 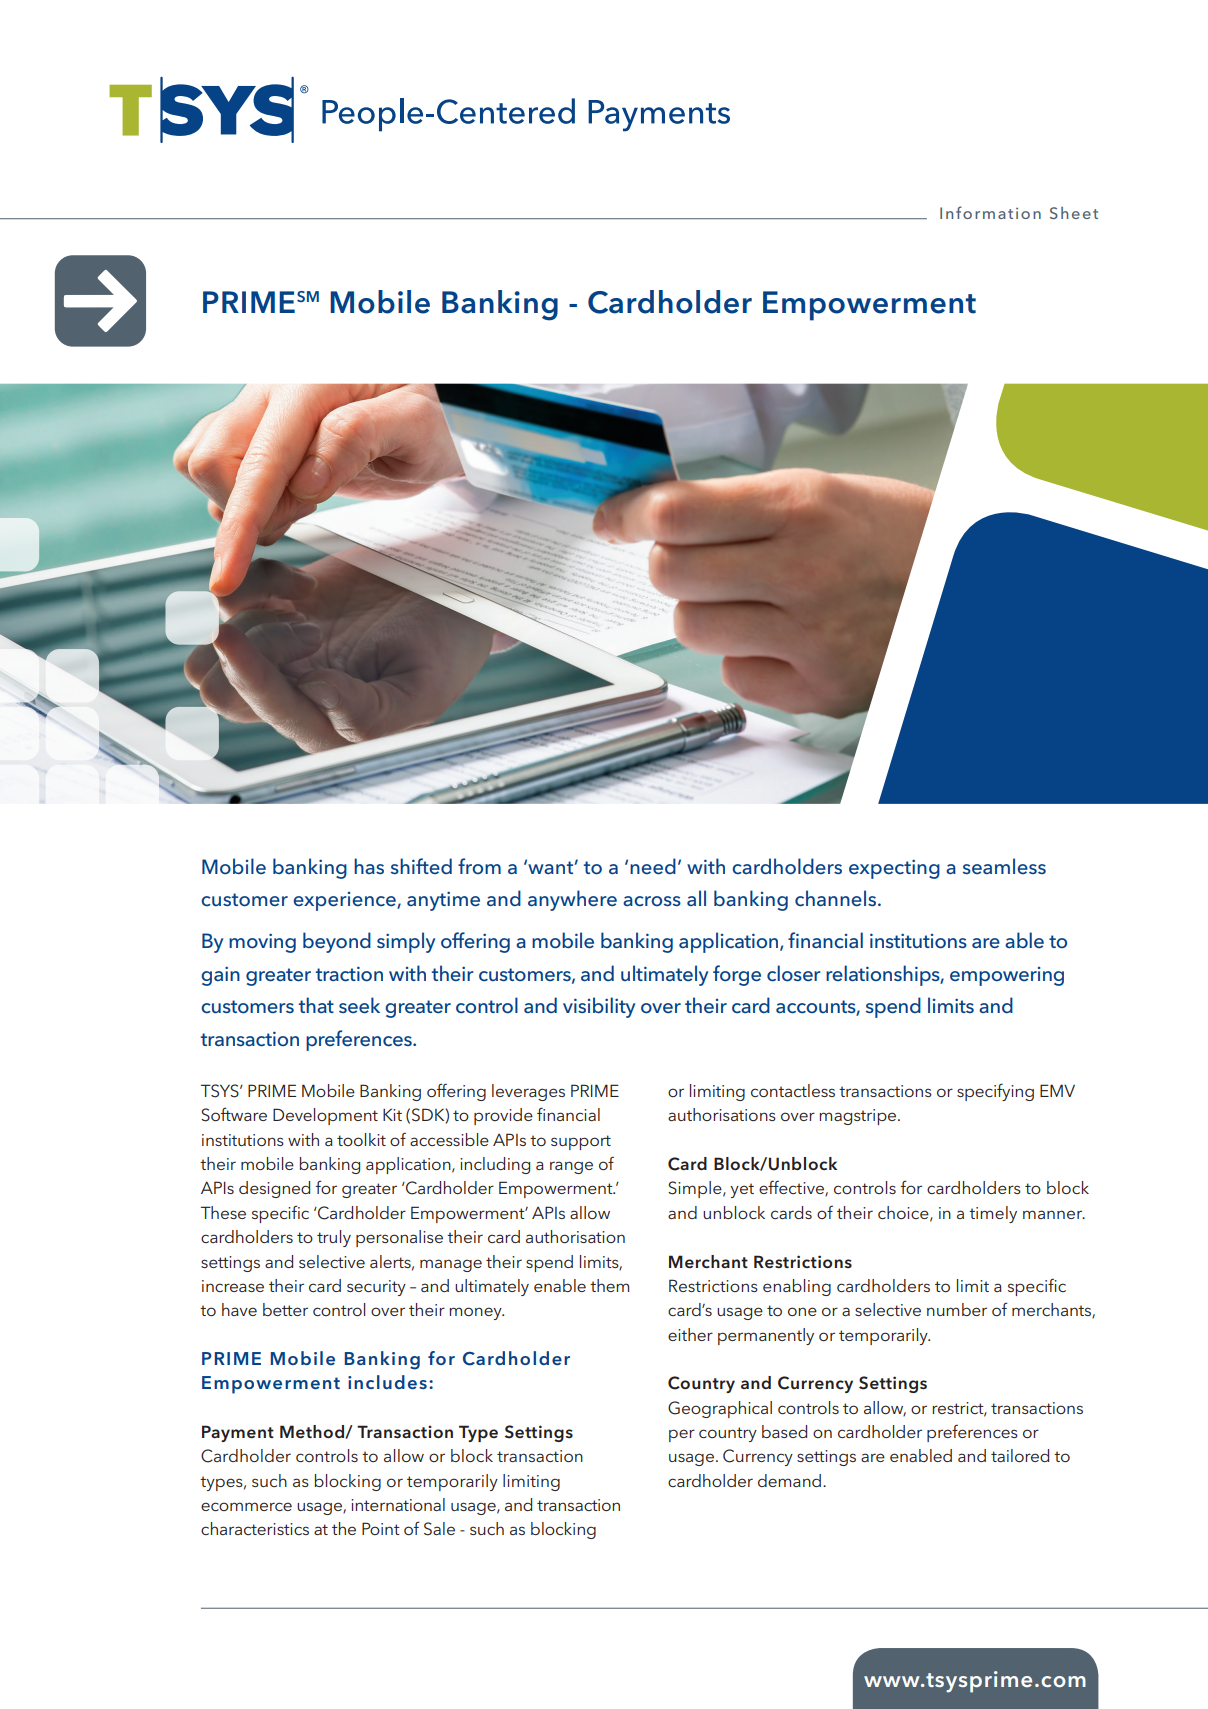 I want to click on demand, so click(x=789, y=1480).
